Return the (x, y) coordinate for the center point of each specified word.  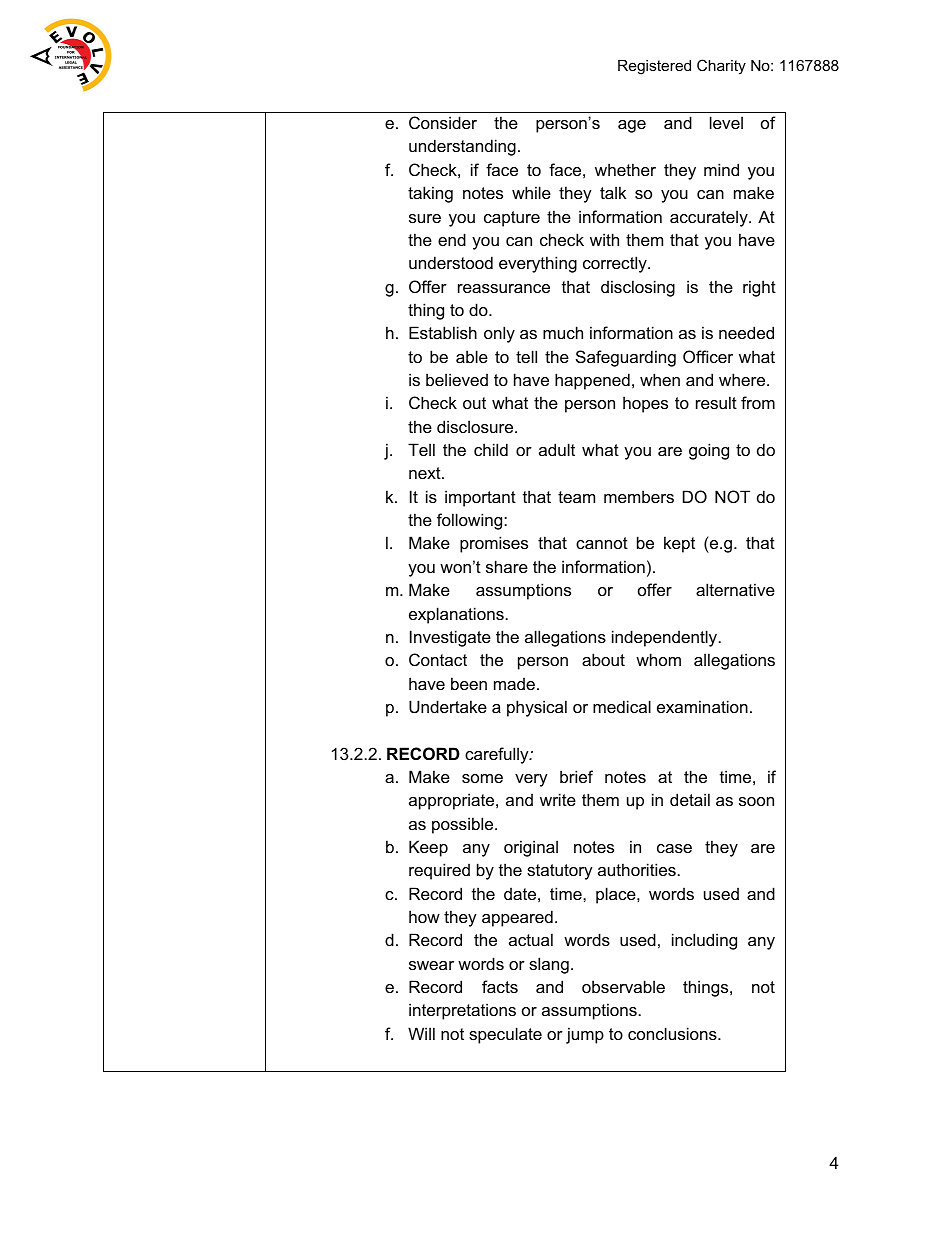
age (632, 126)
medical (622, 706)
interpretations (462, 1011)
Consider (443, 122)
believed (457, 379)
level (726, 122)
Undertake (448, 706)
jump (585, 1035)
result (716, 402)
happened (592, 381)
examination (702, 706)
